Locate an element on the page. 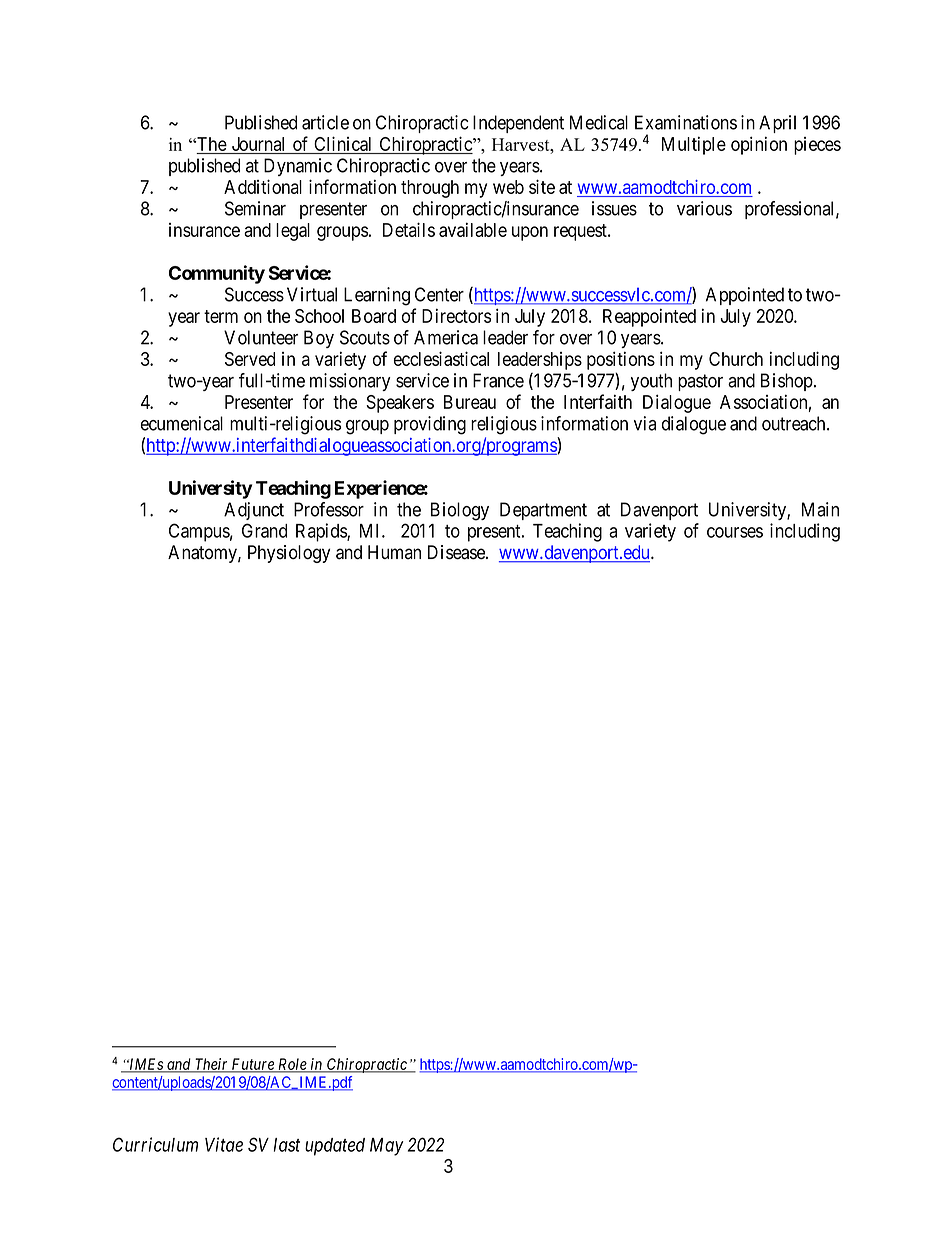 The width and height of the document is (952, 1233). May is located at coordinates (387, 1147).
